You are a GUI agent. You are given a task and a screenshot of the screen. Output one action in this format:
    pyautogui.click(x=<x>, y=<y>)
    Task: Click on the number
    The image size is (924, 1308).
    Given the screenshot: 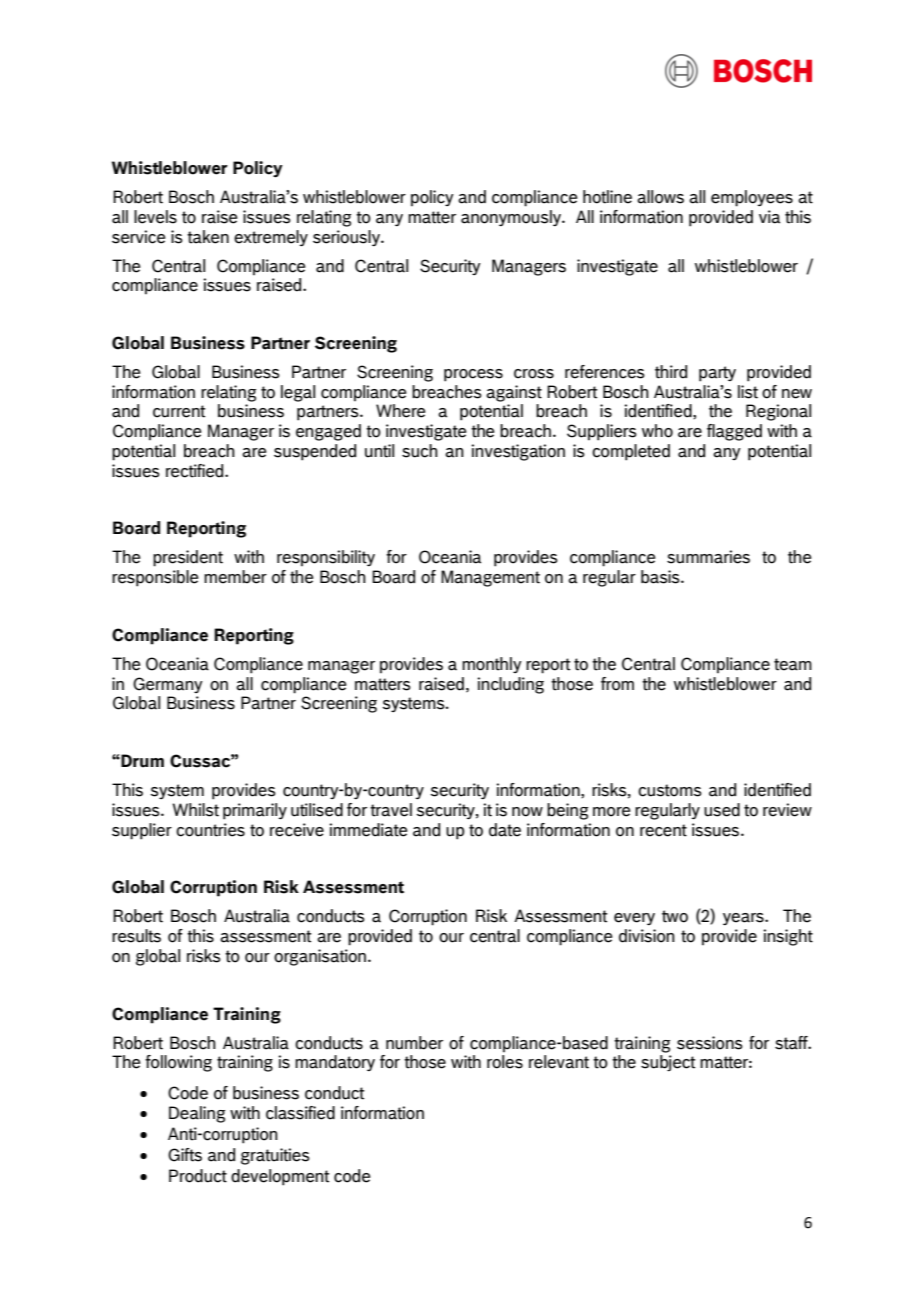 What is the action you would take?
    pyautogui.click(x=414, y=1043)
